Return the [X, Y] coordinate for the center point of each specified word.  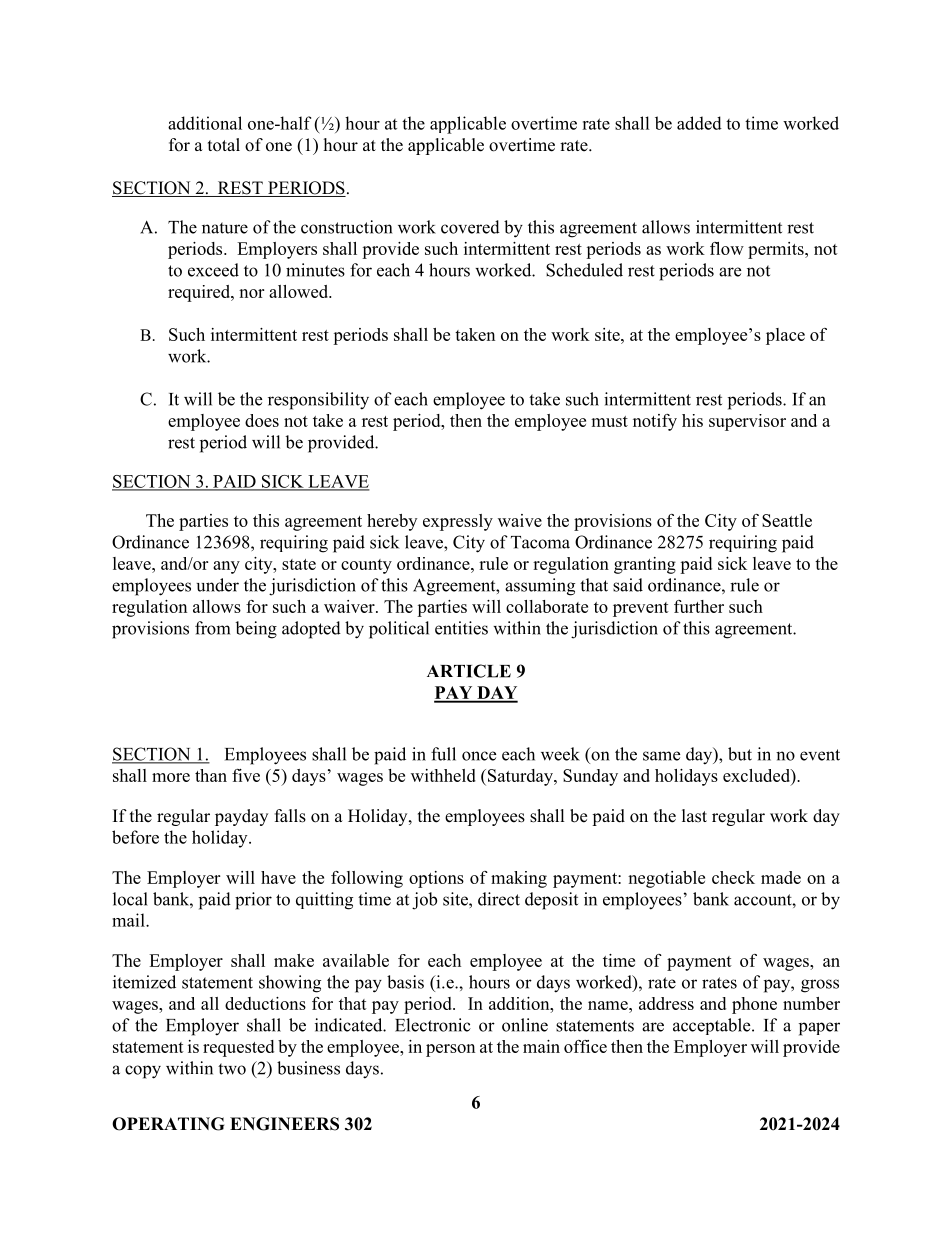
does [262, 420]
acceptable [713, 1026]
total [224, 145]
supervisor [747, 422]
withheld [443, 775]
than [211, 775]
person [450, 1050]
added [699, 123]
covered [470, 227]
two [232, 1069]
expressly [458, 522]
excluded [757, 777]
